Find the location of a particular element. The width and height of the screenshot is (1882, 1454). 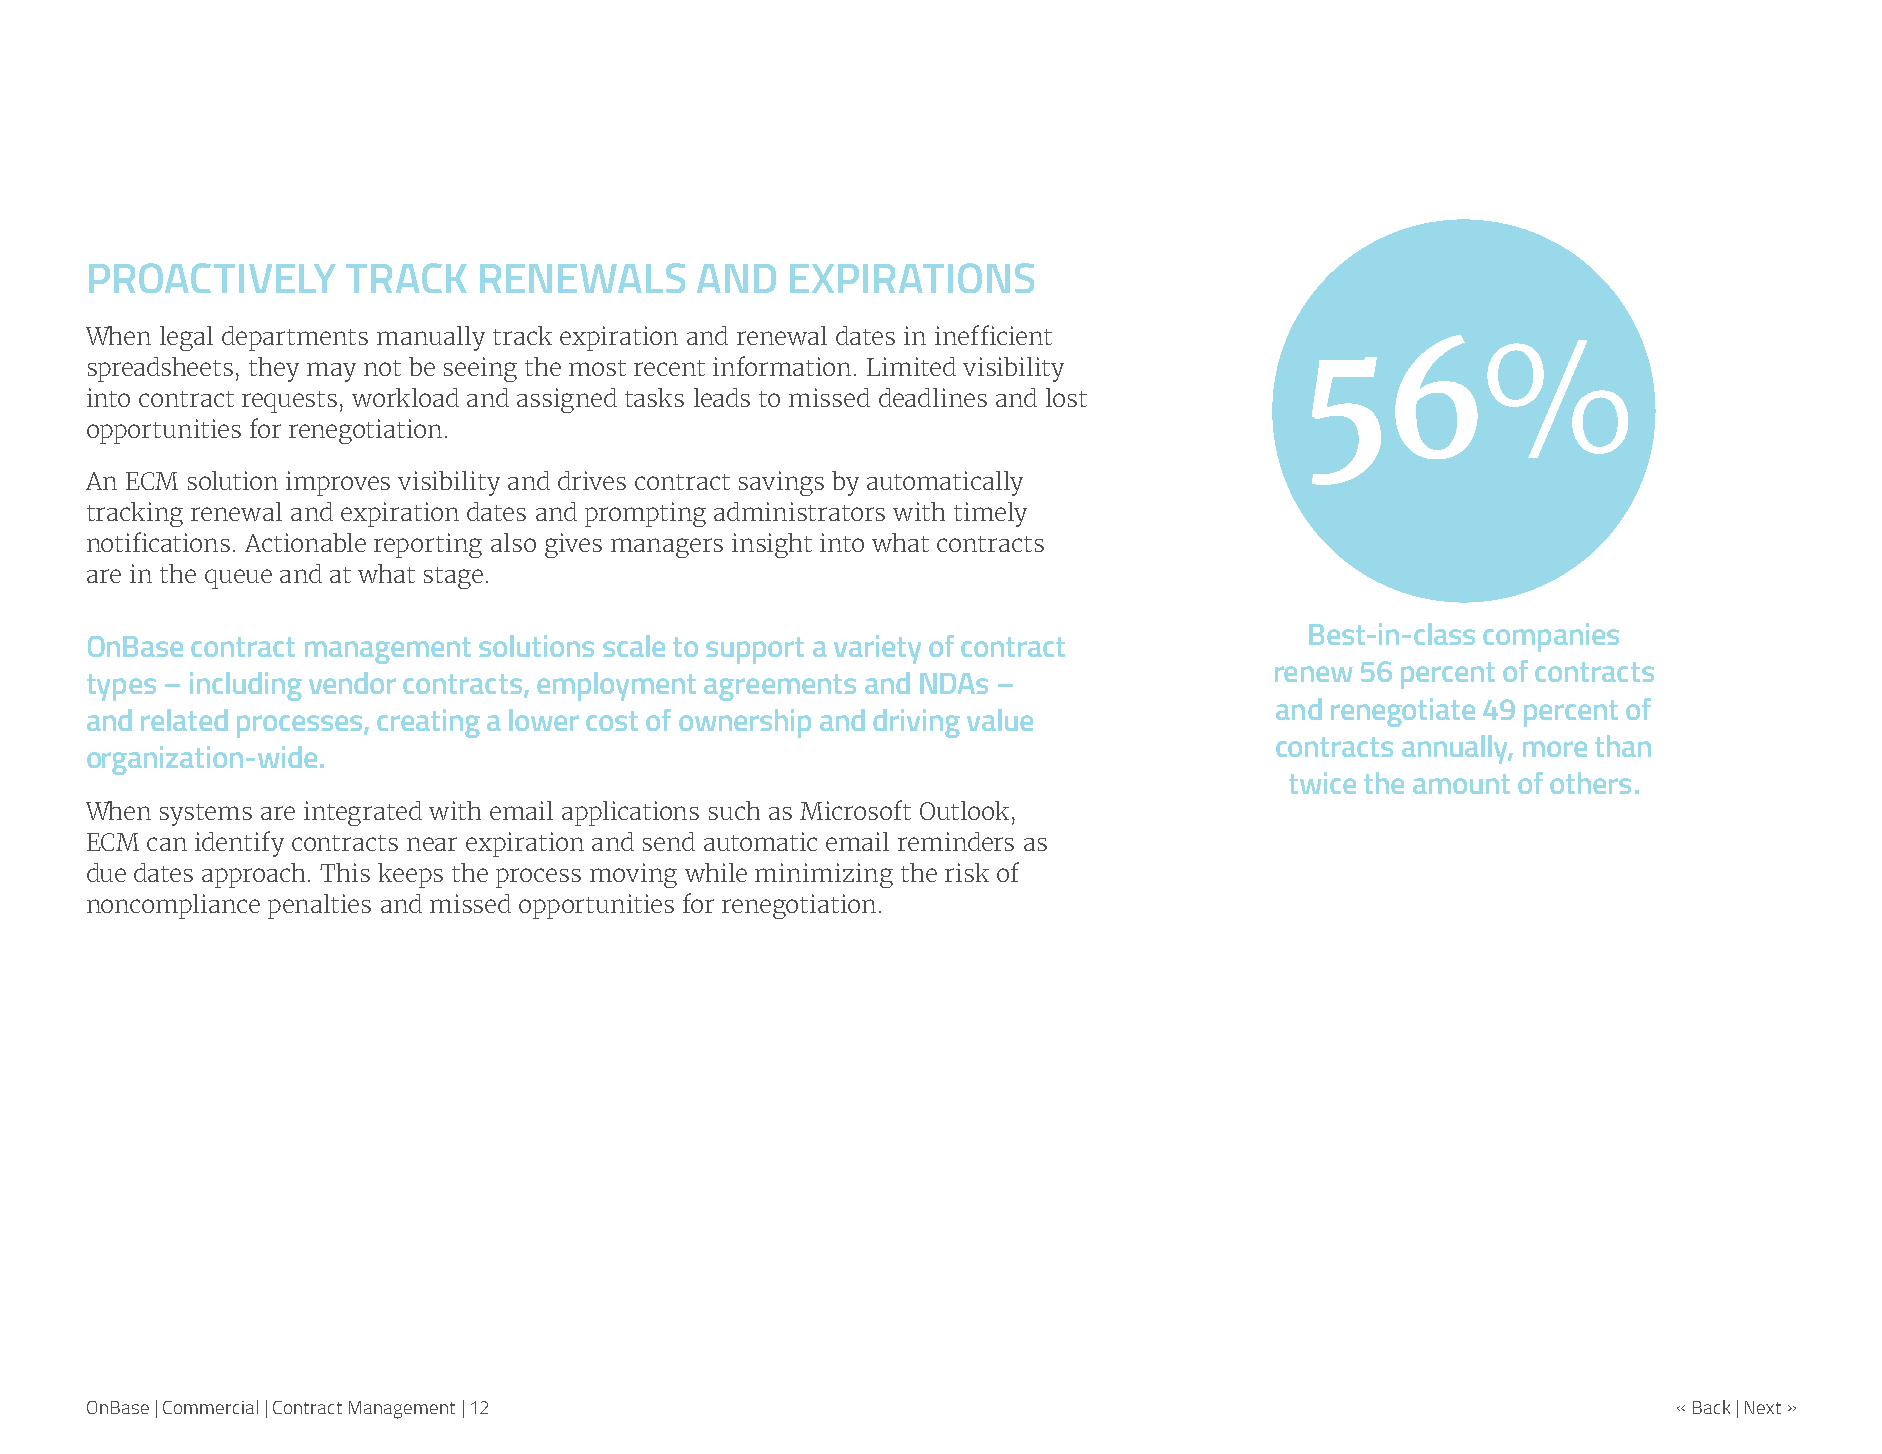

lost is located at coordinates (1066, 397).
